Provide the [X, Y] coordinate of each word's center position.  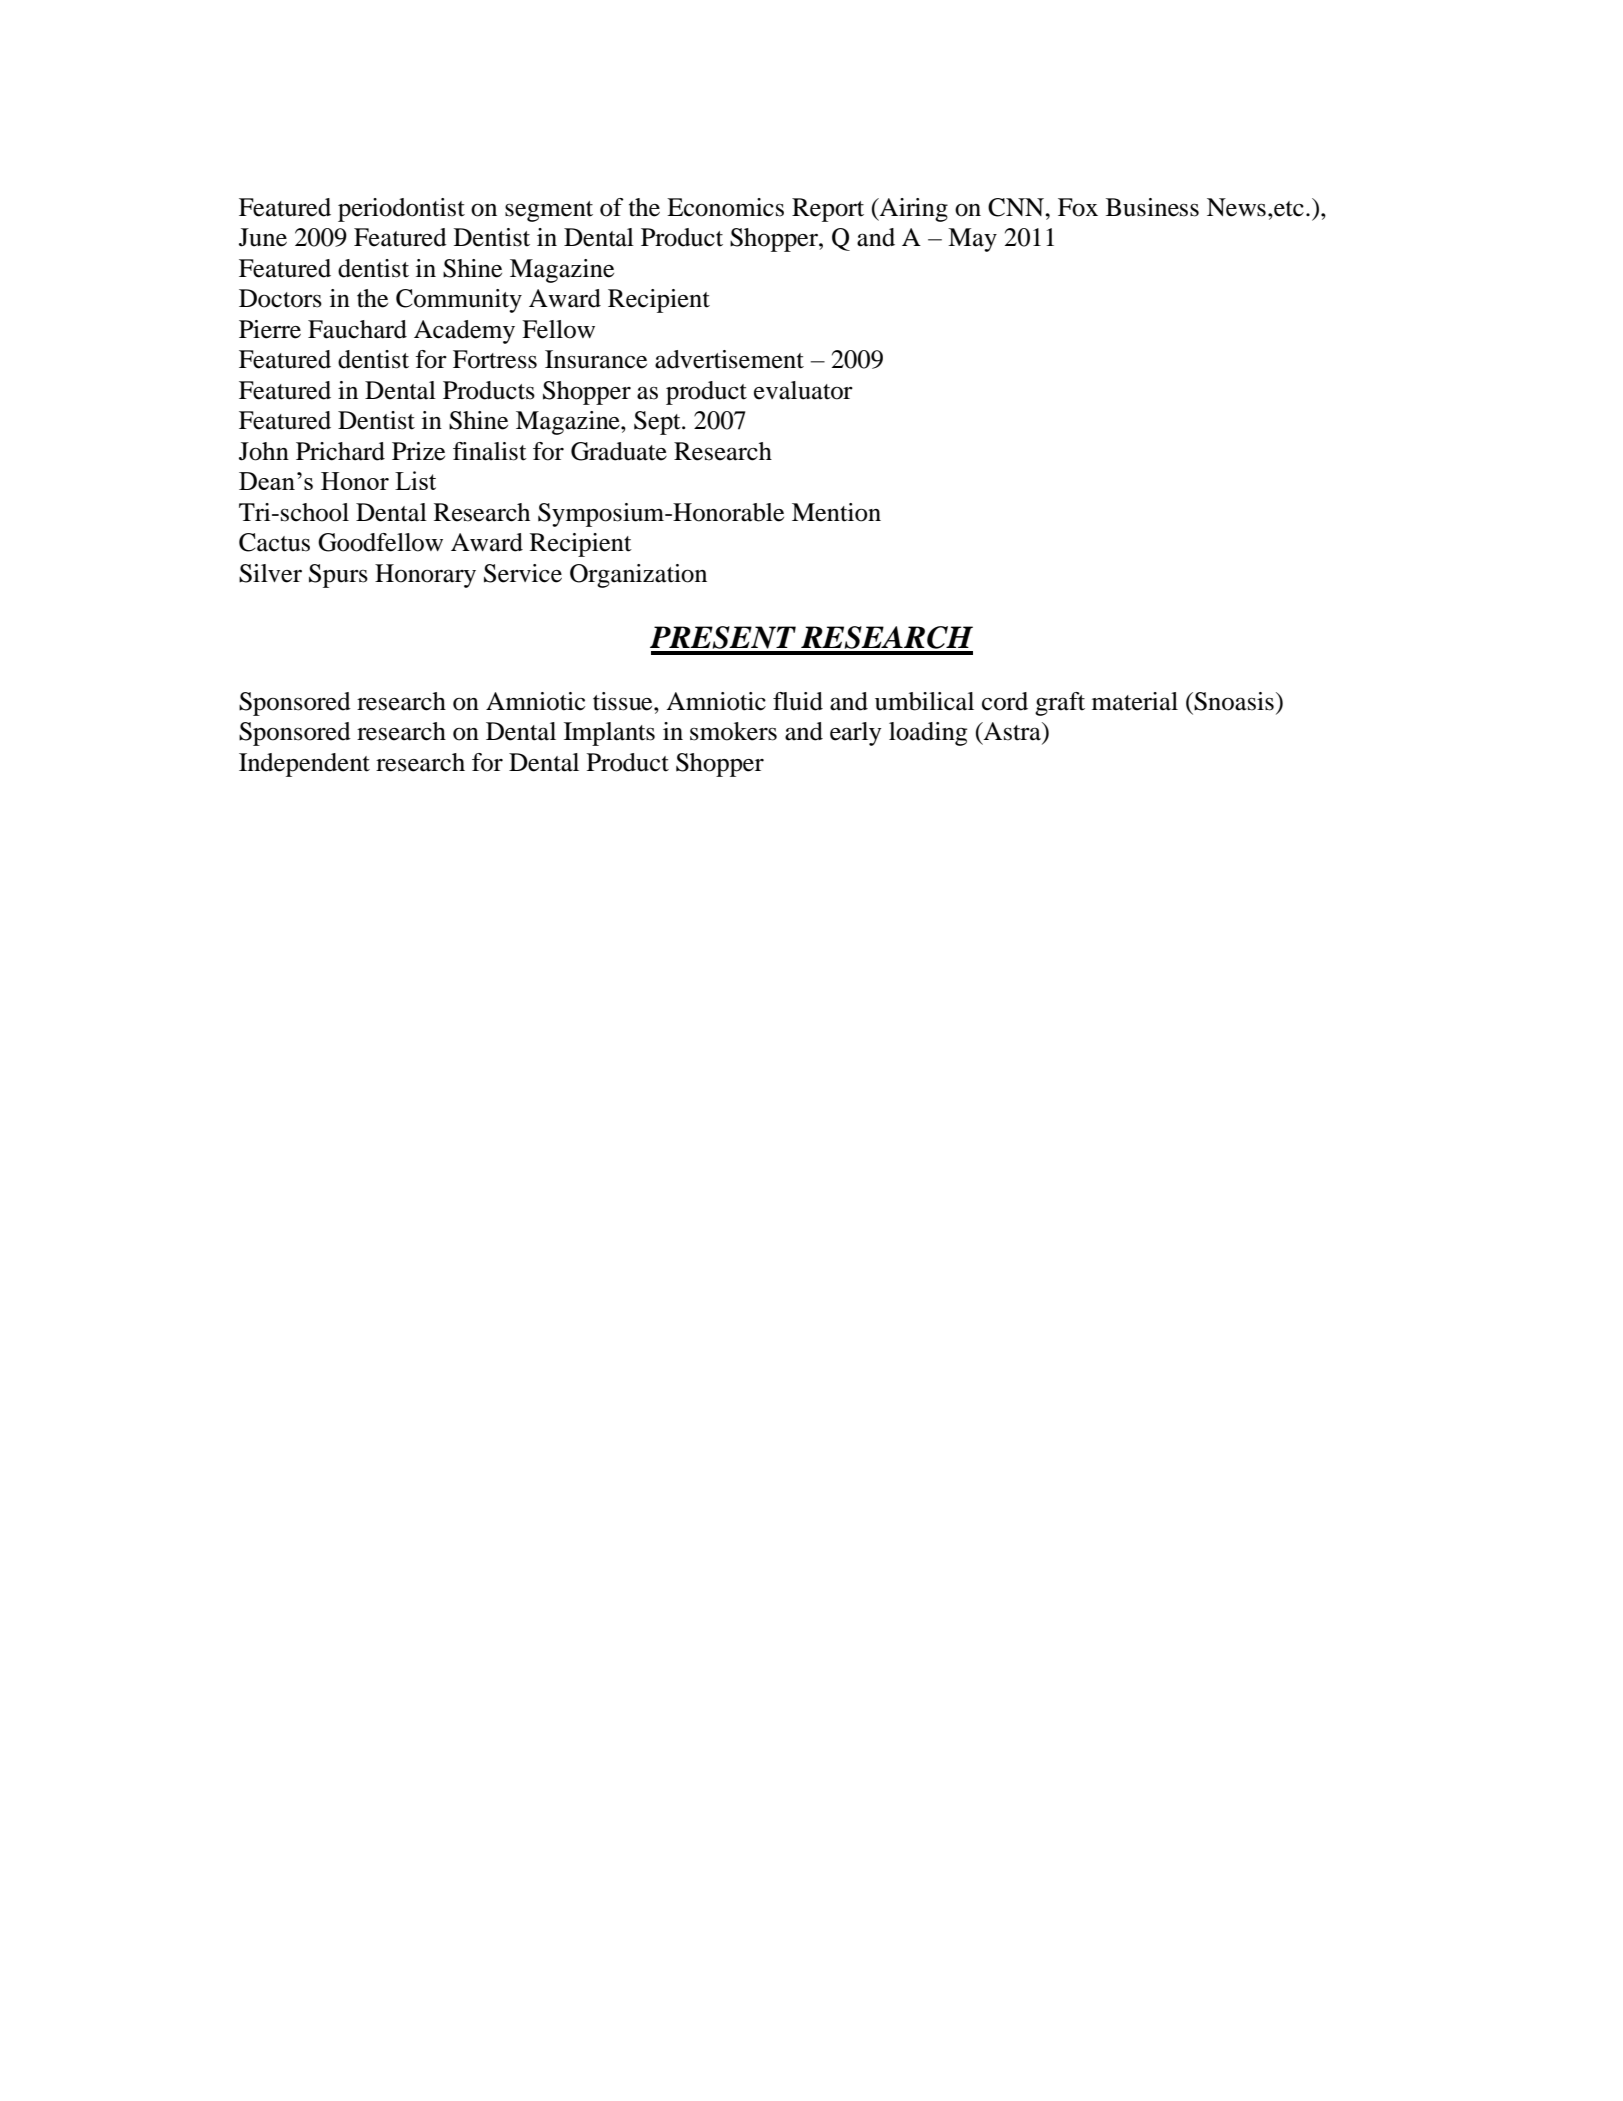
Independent [304, 765]
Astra [1012, 732]
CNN [1017, 207]
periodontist [401, 210]
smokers [733, 731]
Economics [725, 207]
